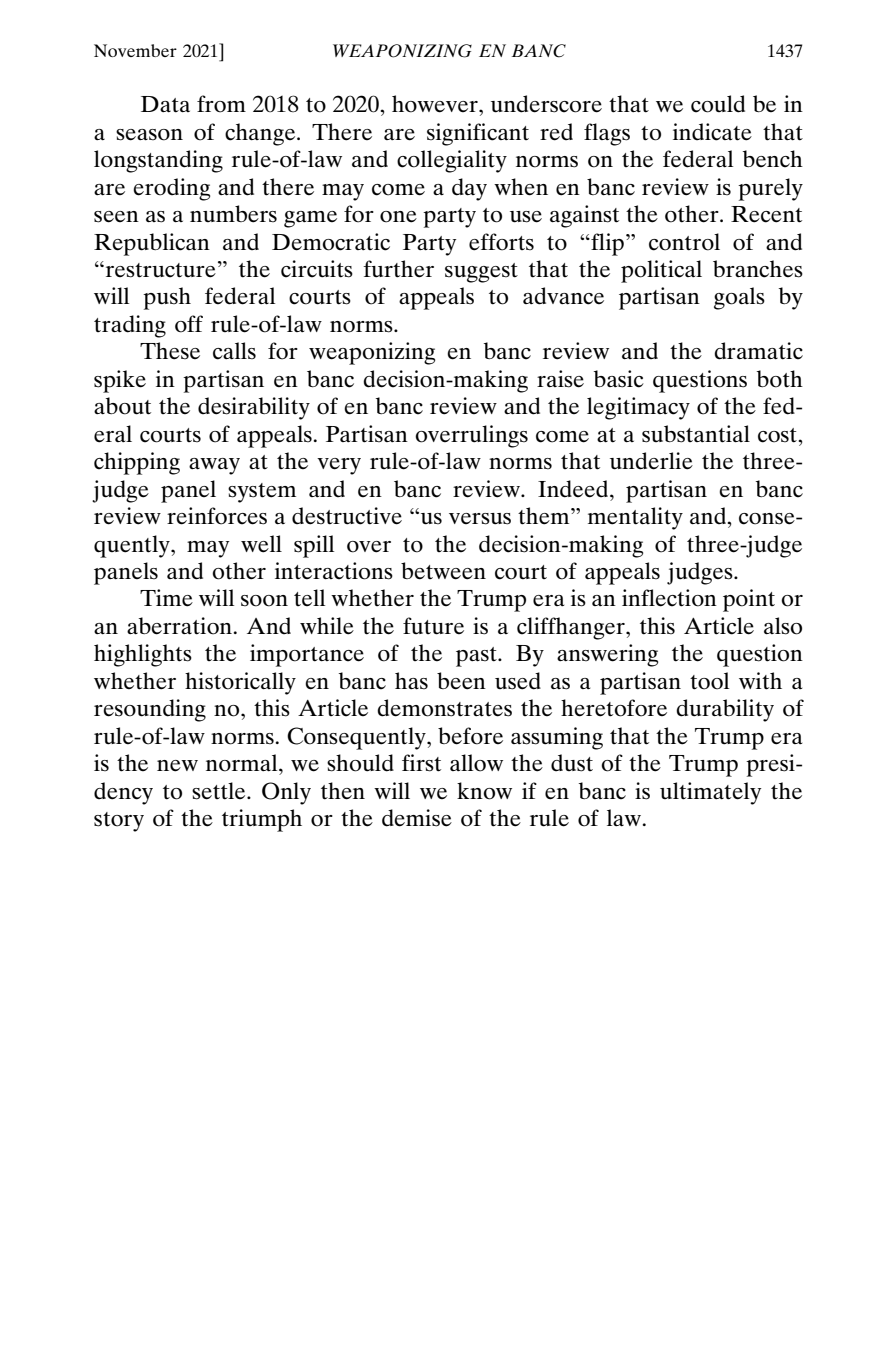  What do you see at coordinates (220, 791) in the document?
I see `settle` at bounding box center [220, 791].
